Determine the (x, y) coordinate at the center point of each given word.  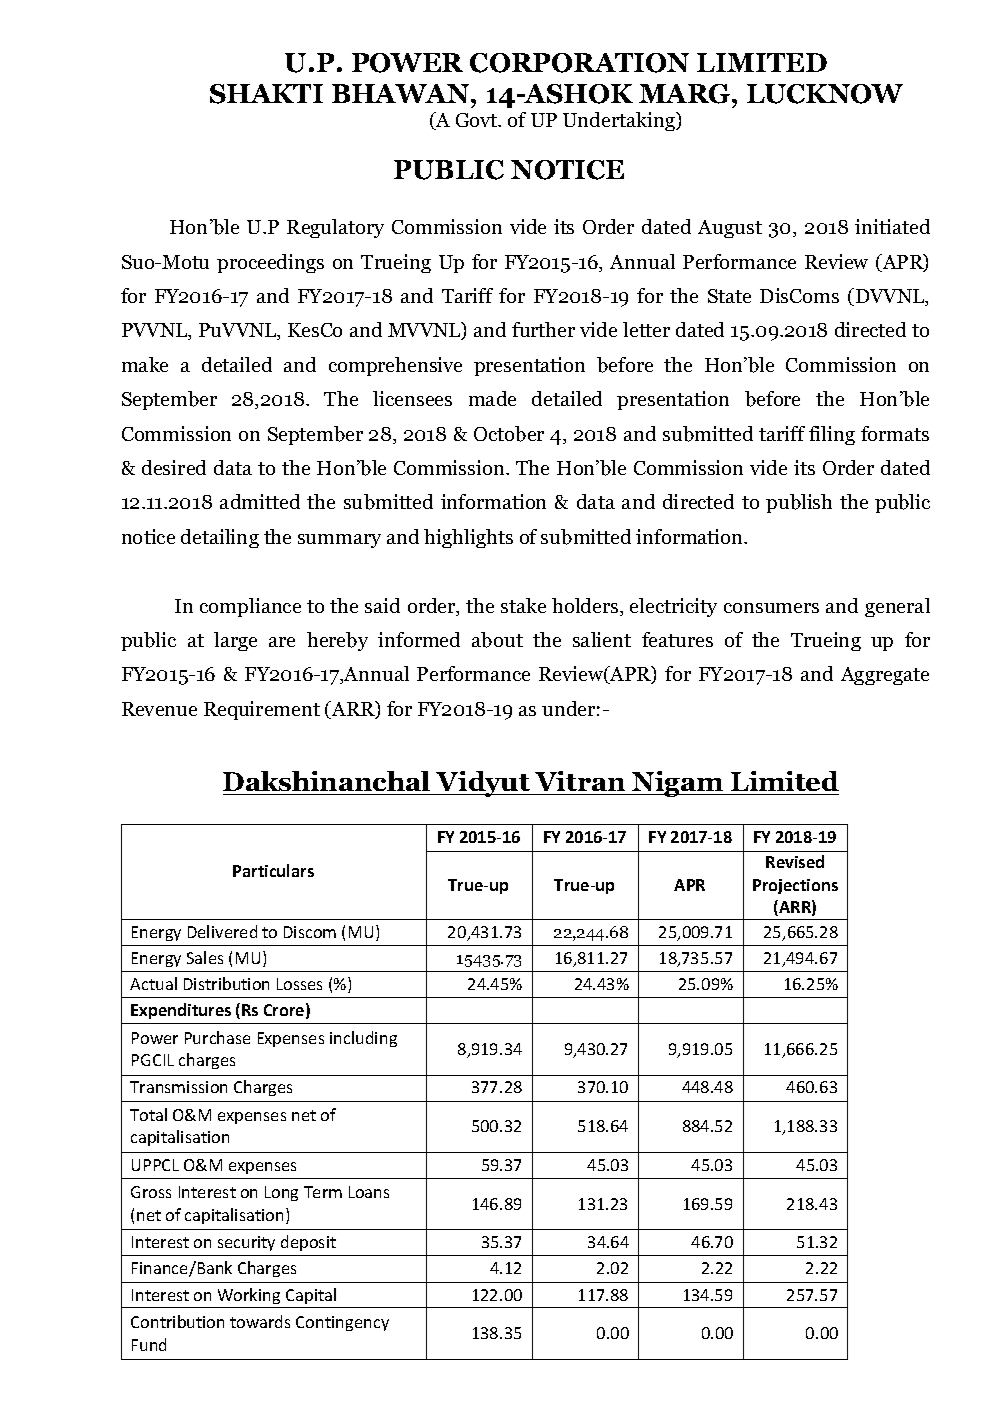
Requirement (262, 710)
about (497, 640)
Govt (478, 120)
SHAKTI (266, 94)
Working (249, 1296)
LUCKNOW (825, 94)
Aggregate (885, 676)
